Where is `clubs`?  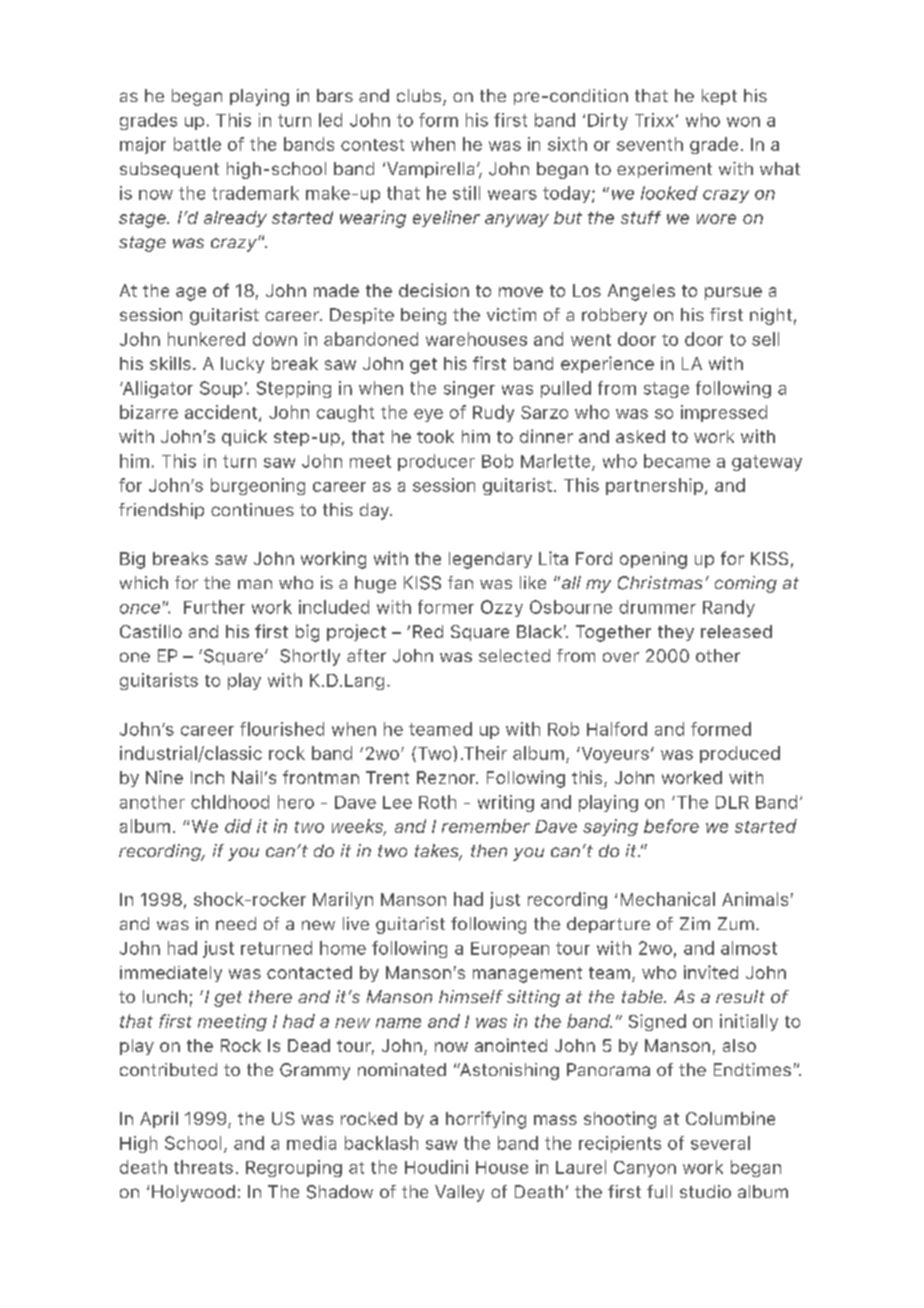 clubs is located at coordinates (419, 95).
